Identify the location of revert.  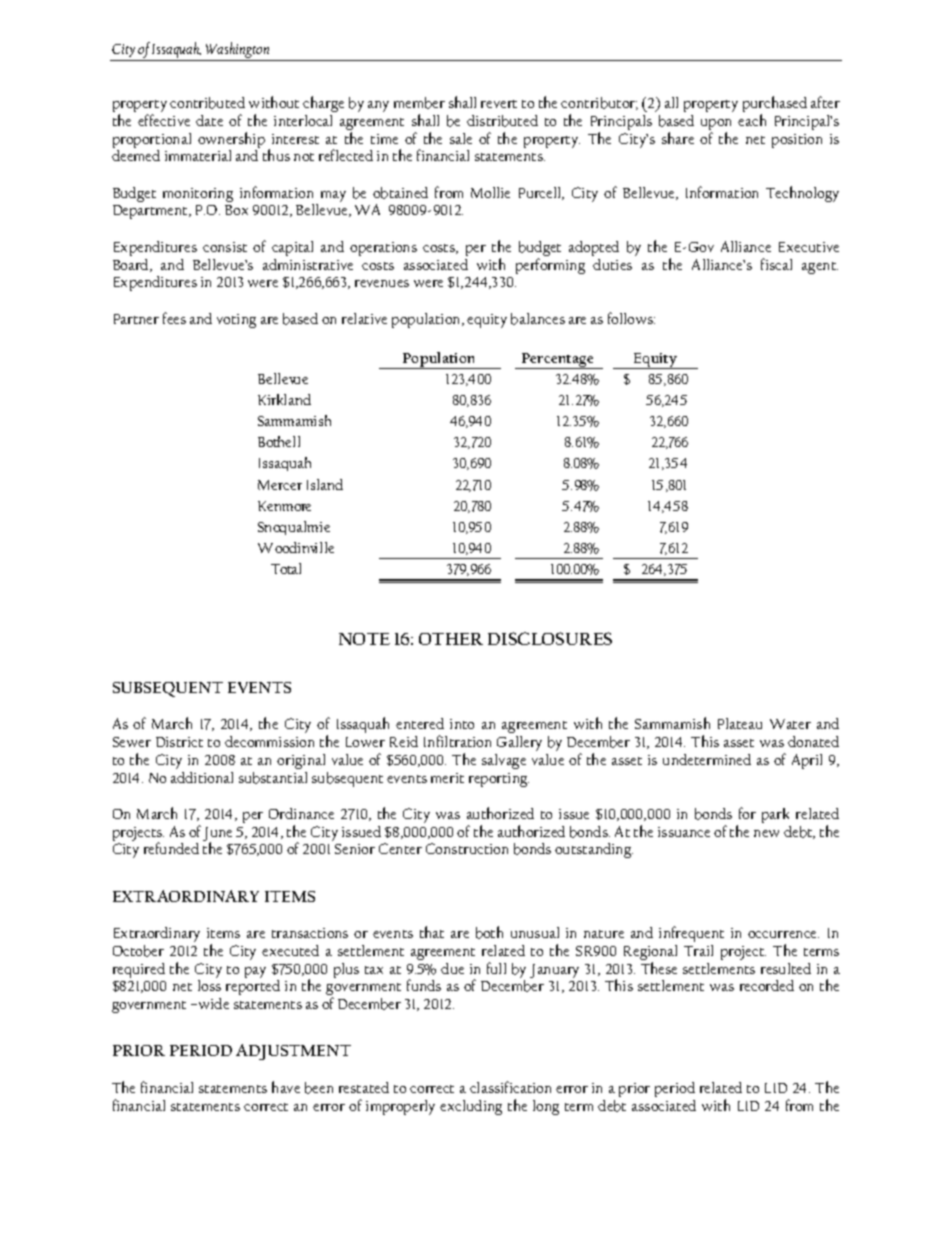
(499, 104).
